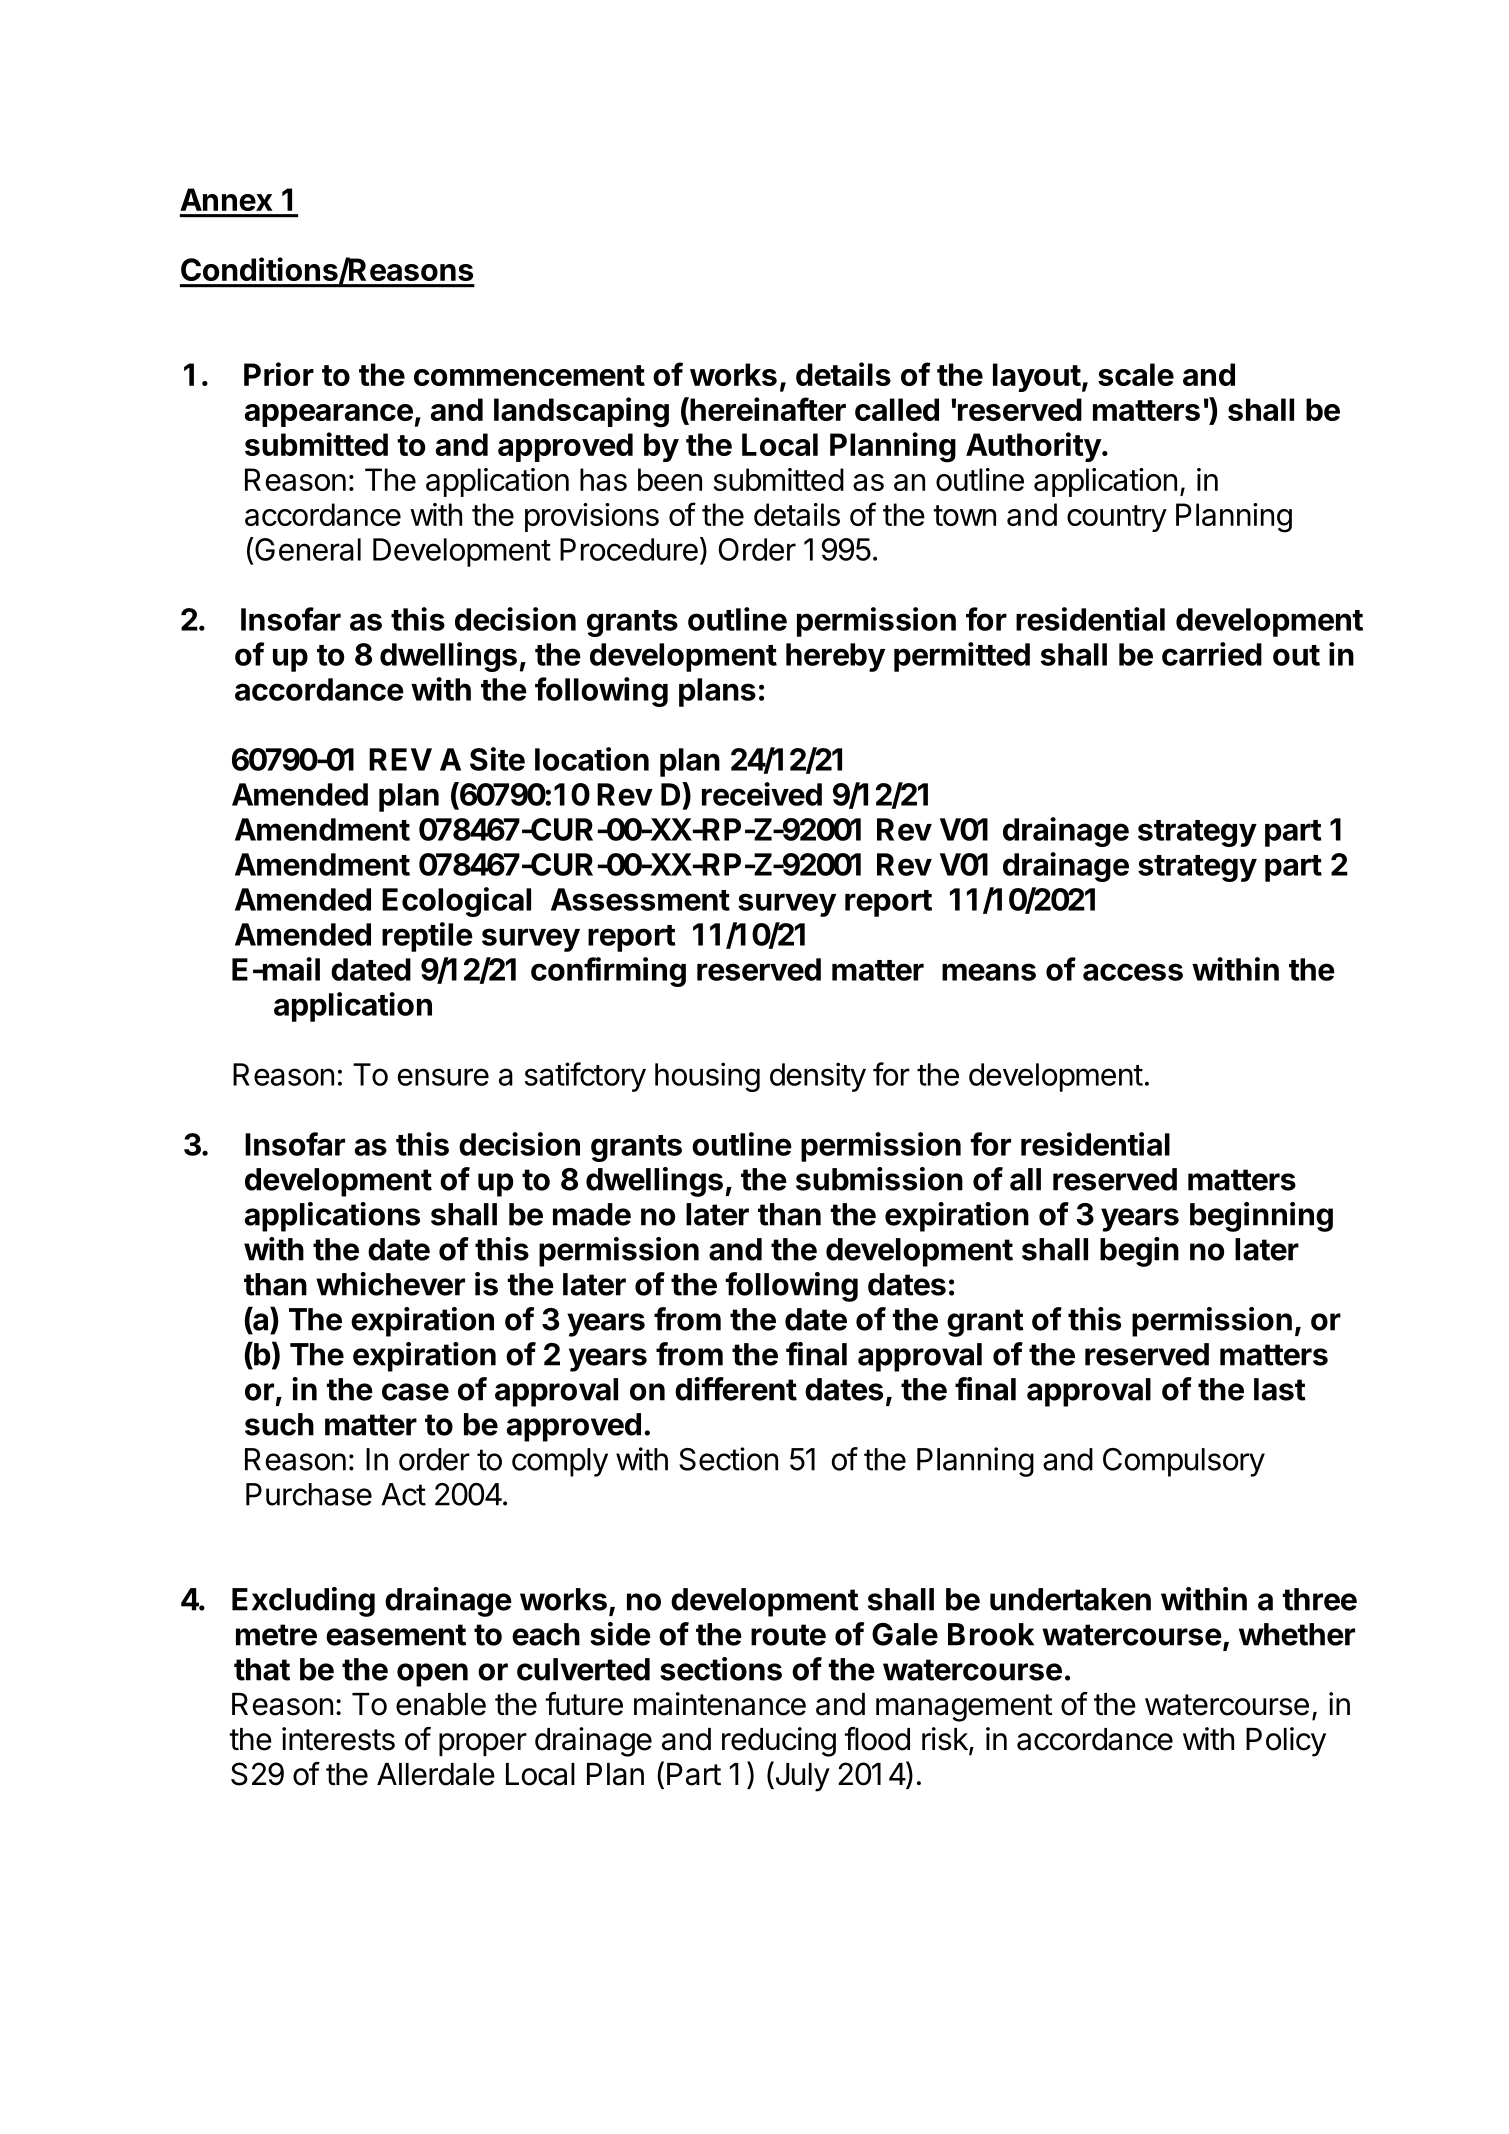  I want to click on ensure, so click(443, 1077).
